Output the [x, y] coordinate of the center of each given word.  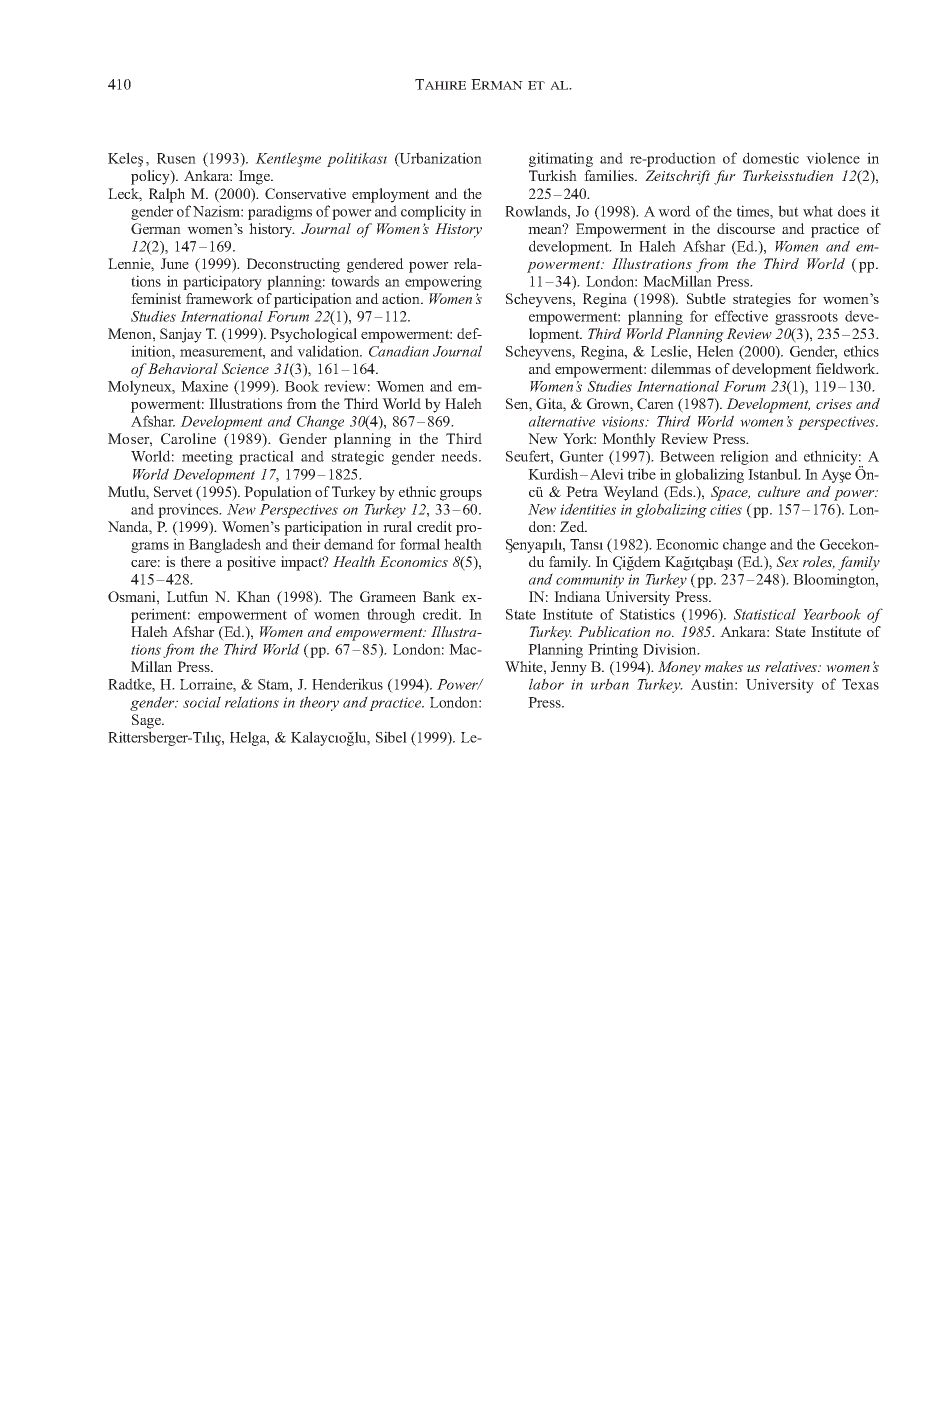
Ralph [167, 195]
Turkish [553, 175]
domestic [771, 158]
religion [744, 457]
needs [460, 456]
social [202, 702]
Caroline [188, 438]
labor [546, 684]
